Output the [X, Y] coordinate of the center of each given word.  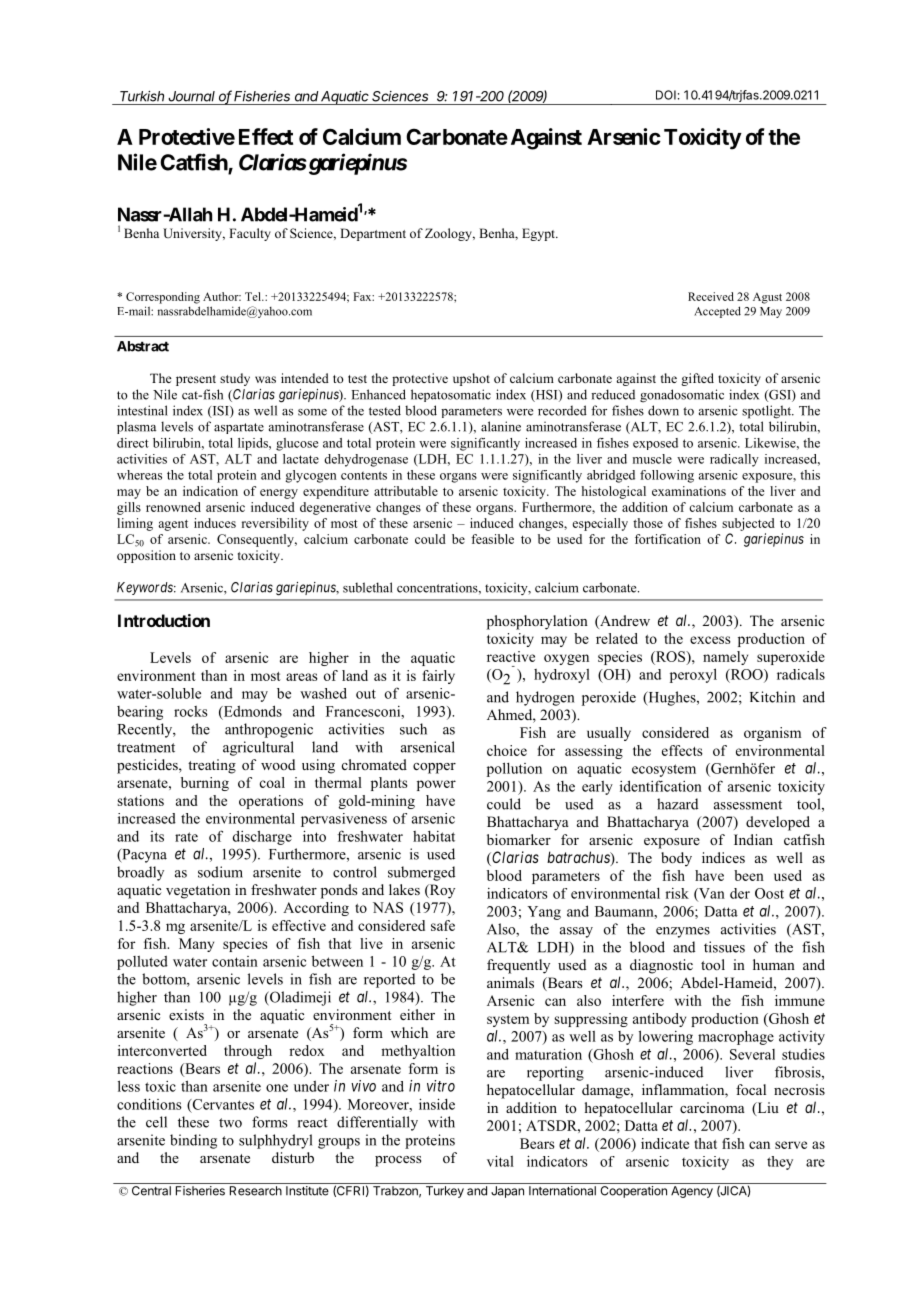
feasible [492, 539]
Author [222, 296]
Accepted [717, 312]
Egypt [539, 234]
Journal [191, 96]
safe [443, 925]
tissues [724, 947]
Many [196, 945]
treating [212, 766]
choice [507, 750]
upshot [471, 379]
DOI [666, 95]
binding [193, 1141]
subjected [748, 524]
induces [215, 523]
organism [772, 734]
